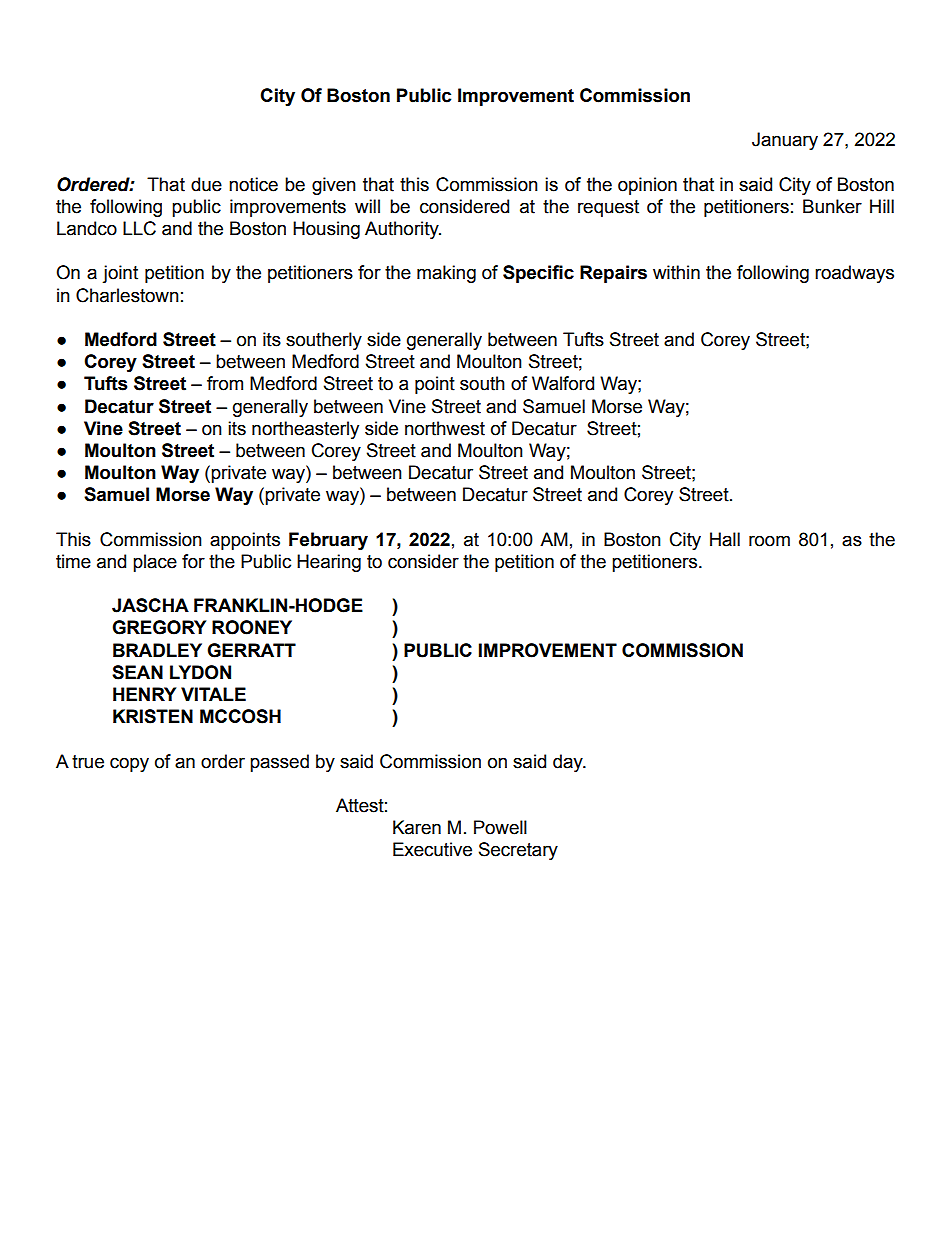 Image resolution: width=952 pixels, height=1233 pixels. I want to click on Hearing, so click(329, 563).
